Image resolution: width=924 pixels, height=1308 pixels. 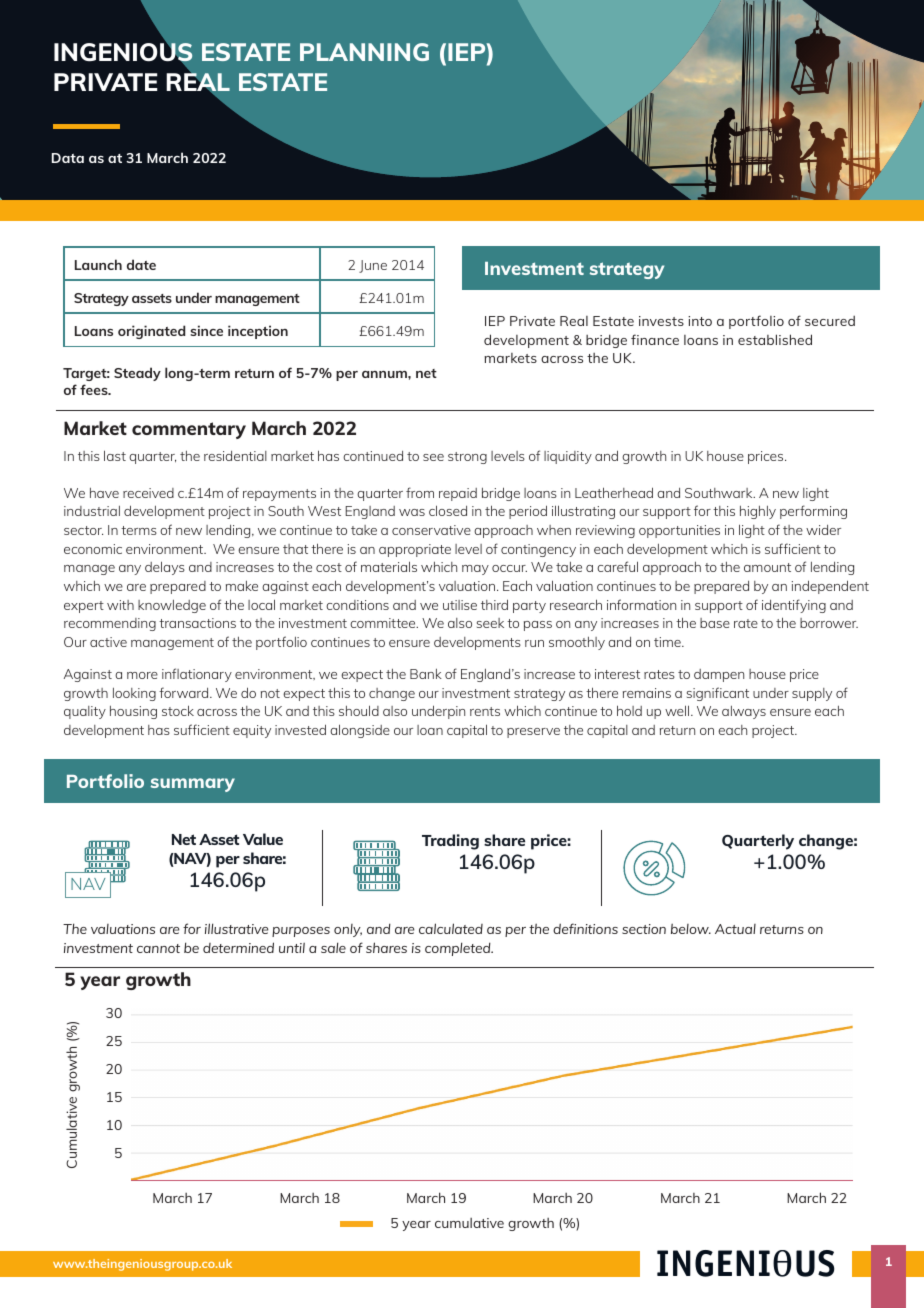 What do you see at coordinates (68, 158) in the page?
I see `Data` at bounding box center [68, 158].
